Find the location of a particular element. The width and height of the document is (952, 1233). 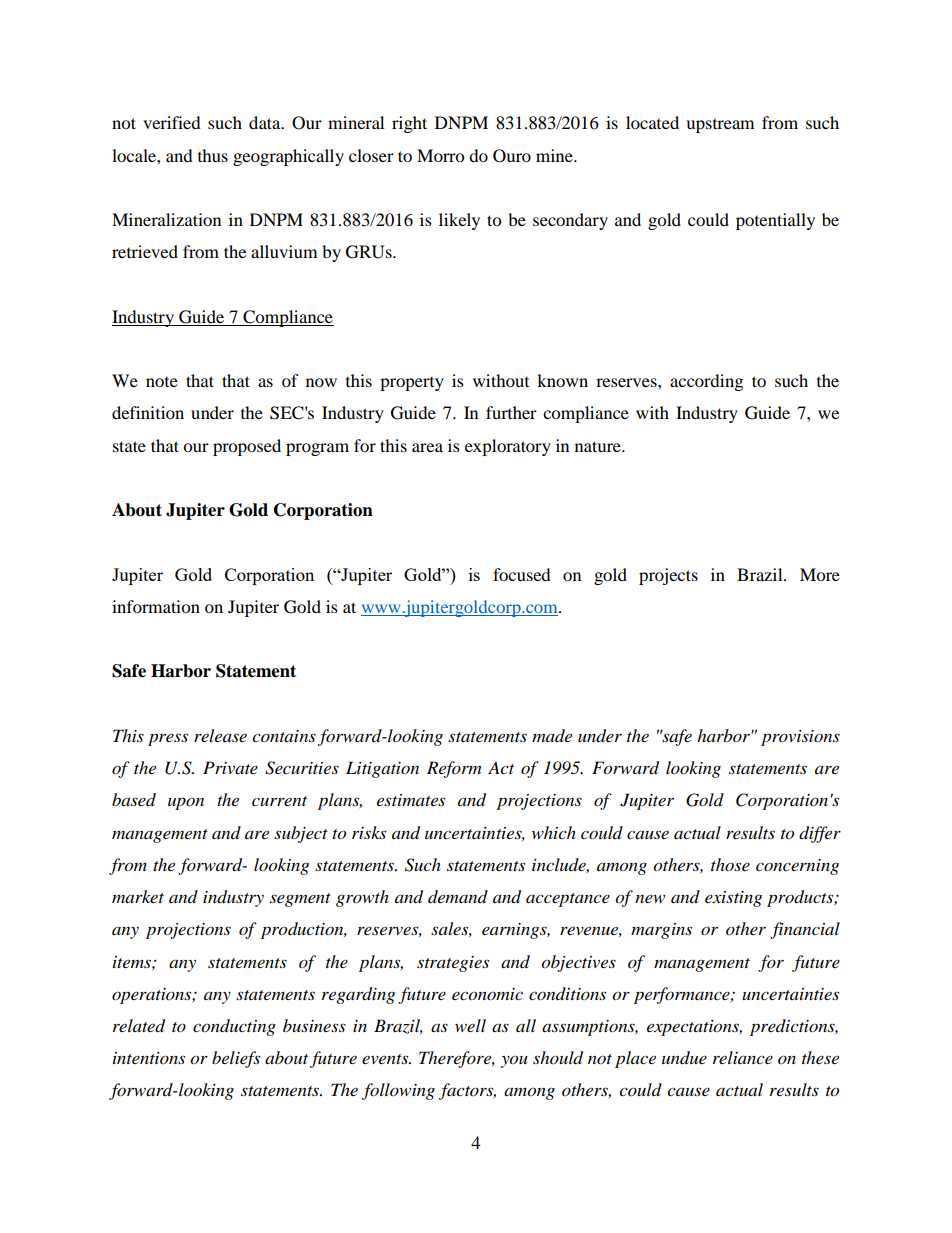

upon is located at coordinates (186, 803).
